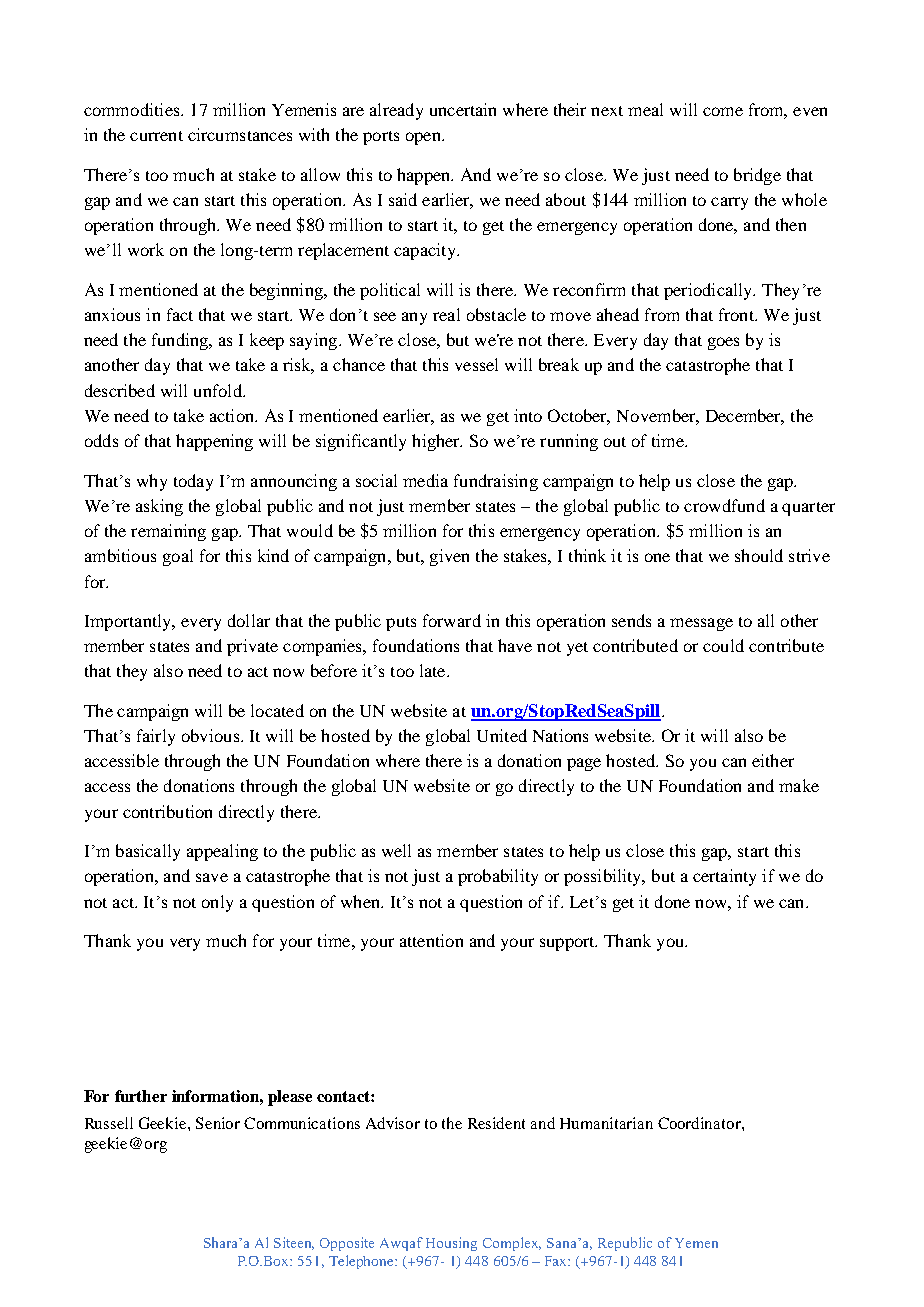  Describe the element at coordinates (156, 136) in the image. I see `current` at that location.
